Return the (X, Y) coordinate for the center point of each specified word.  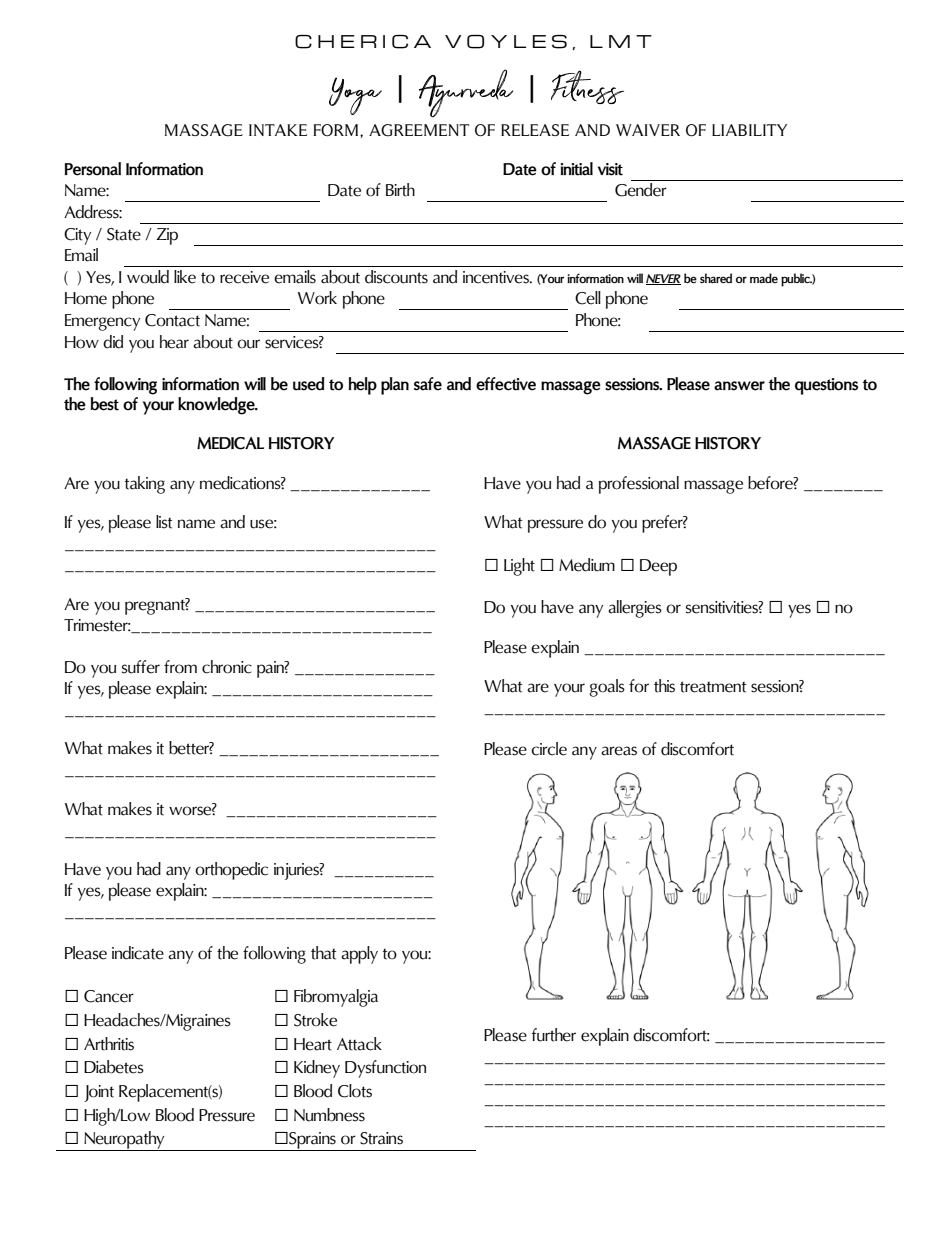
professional (639, 485)
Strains (381, 1138)
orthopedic (231, 871)
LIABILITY (750, 130)
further (554, 1035)
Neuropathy (124, 1141)
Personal (93, 169)
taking (145, 485)
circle (549, 749)
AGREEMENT (419, 130)
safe (428, 384)
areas (619, 751)
